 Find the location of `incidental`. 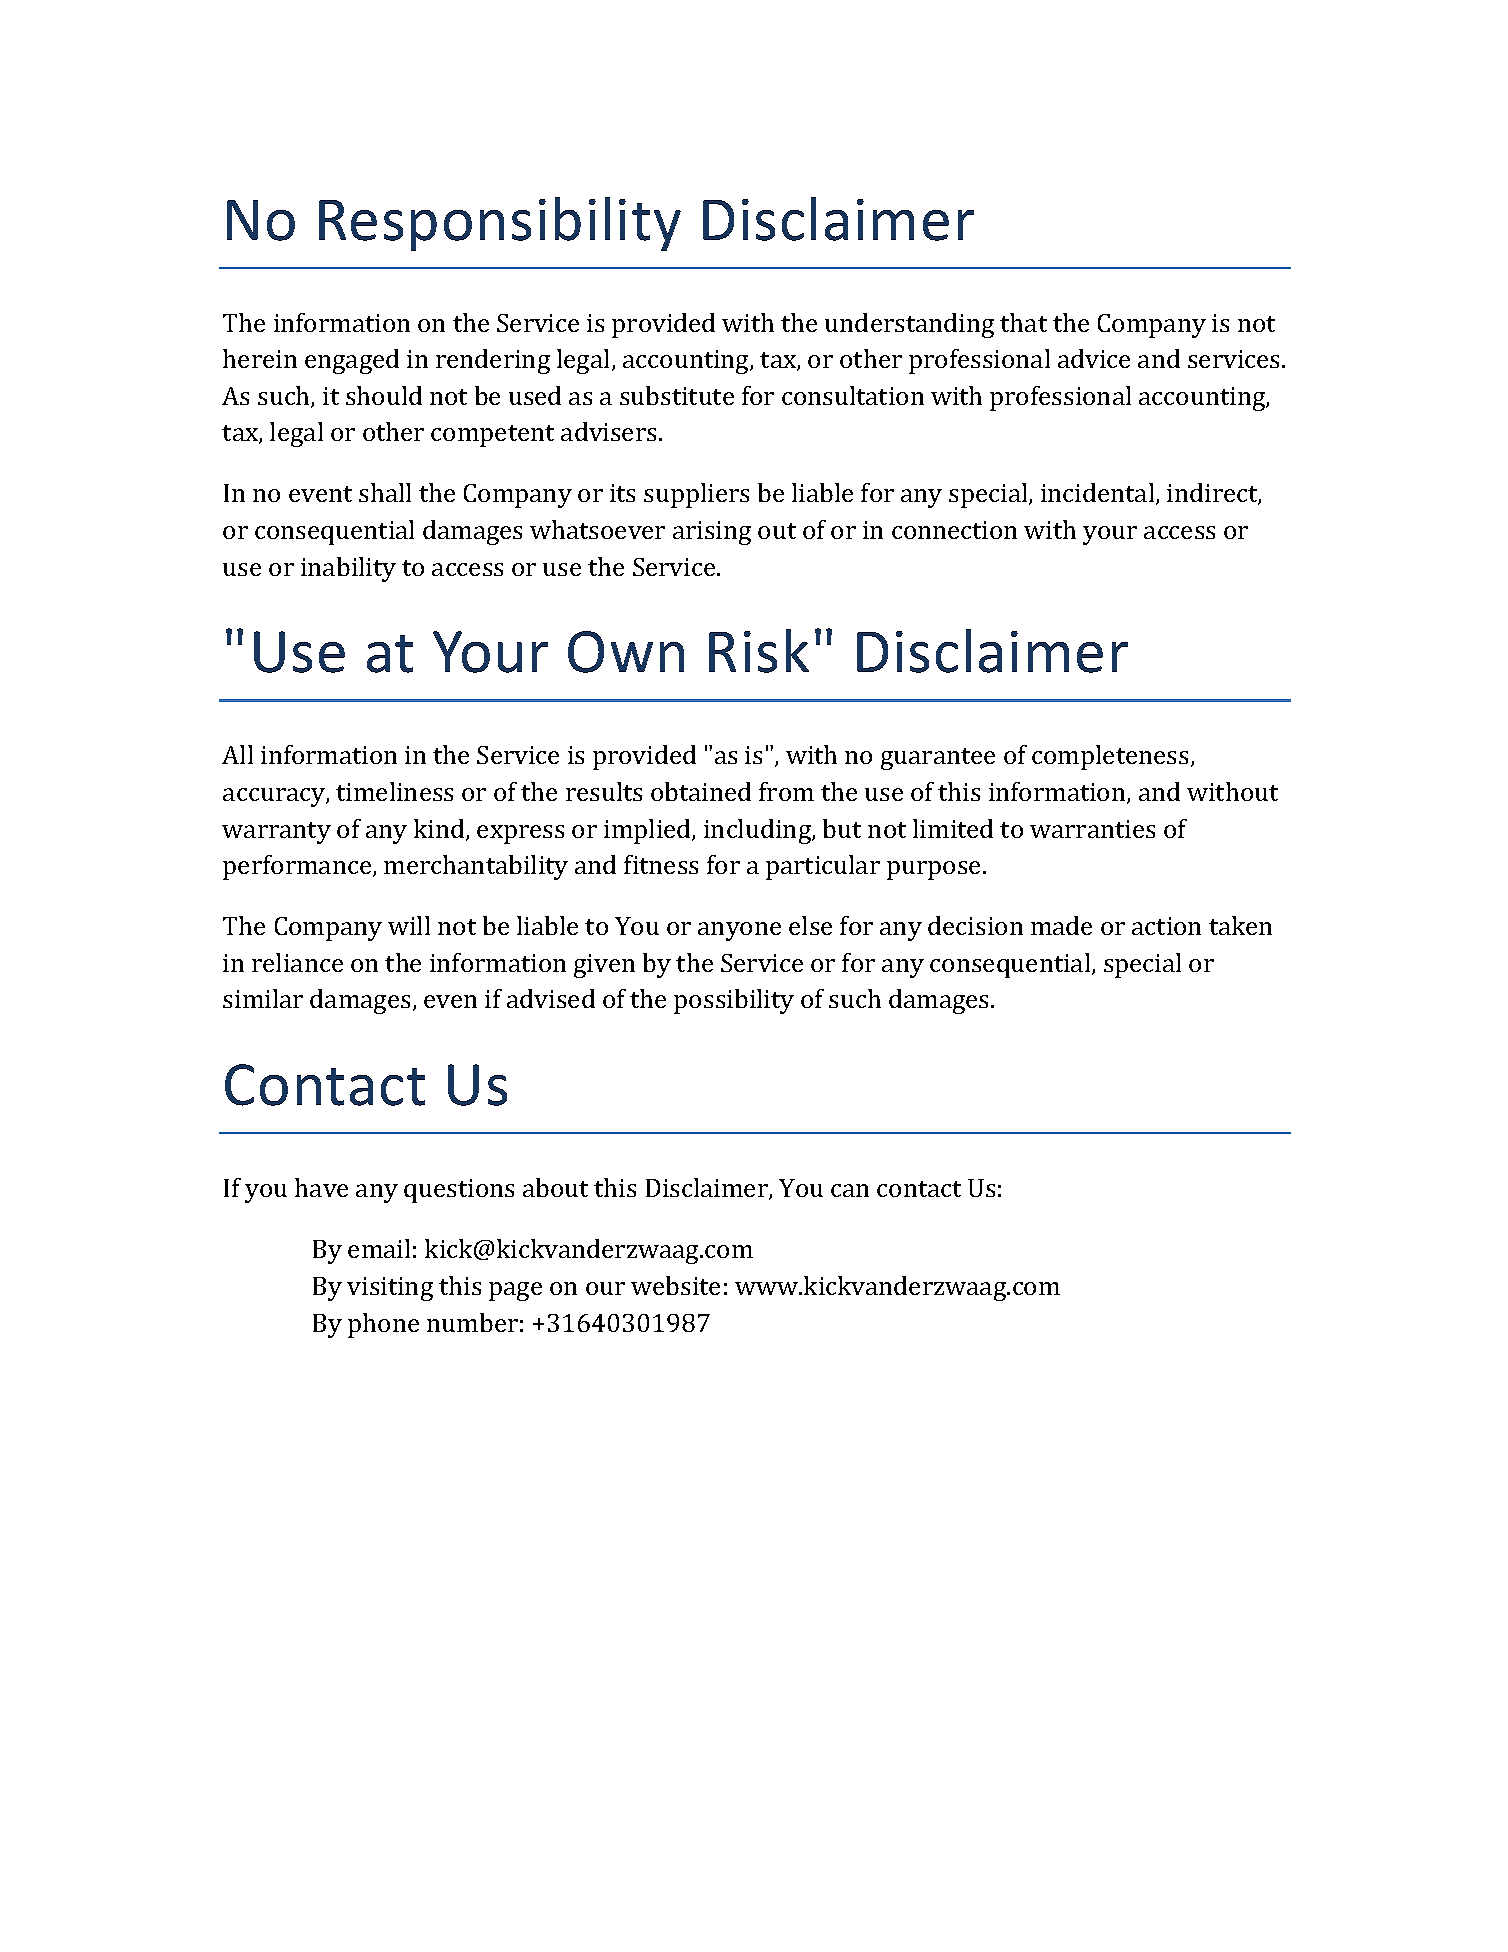

incidental is located at coordinates (1099, 494).
